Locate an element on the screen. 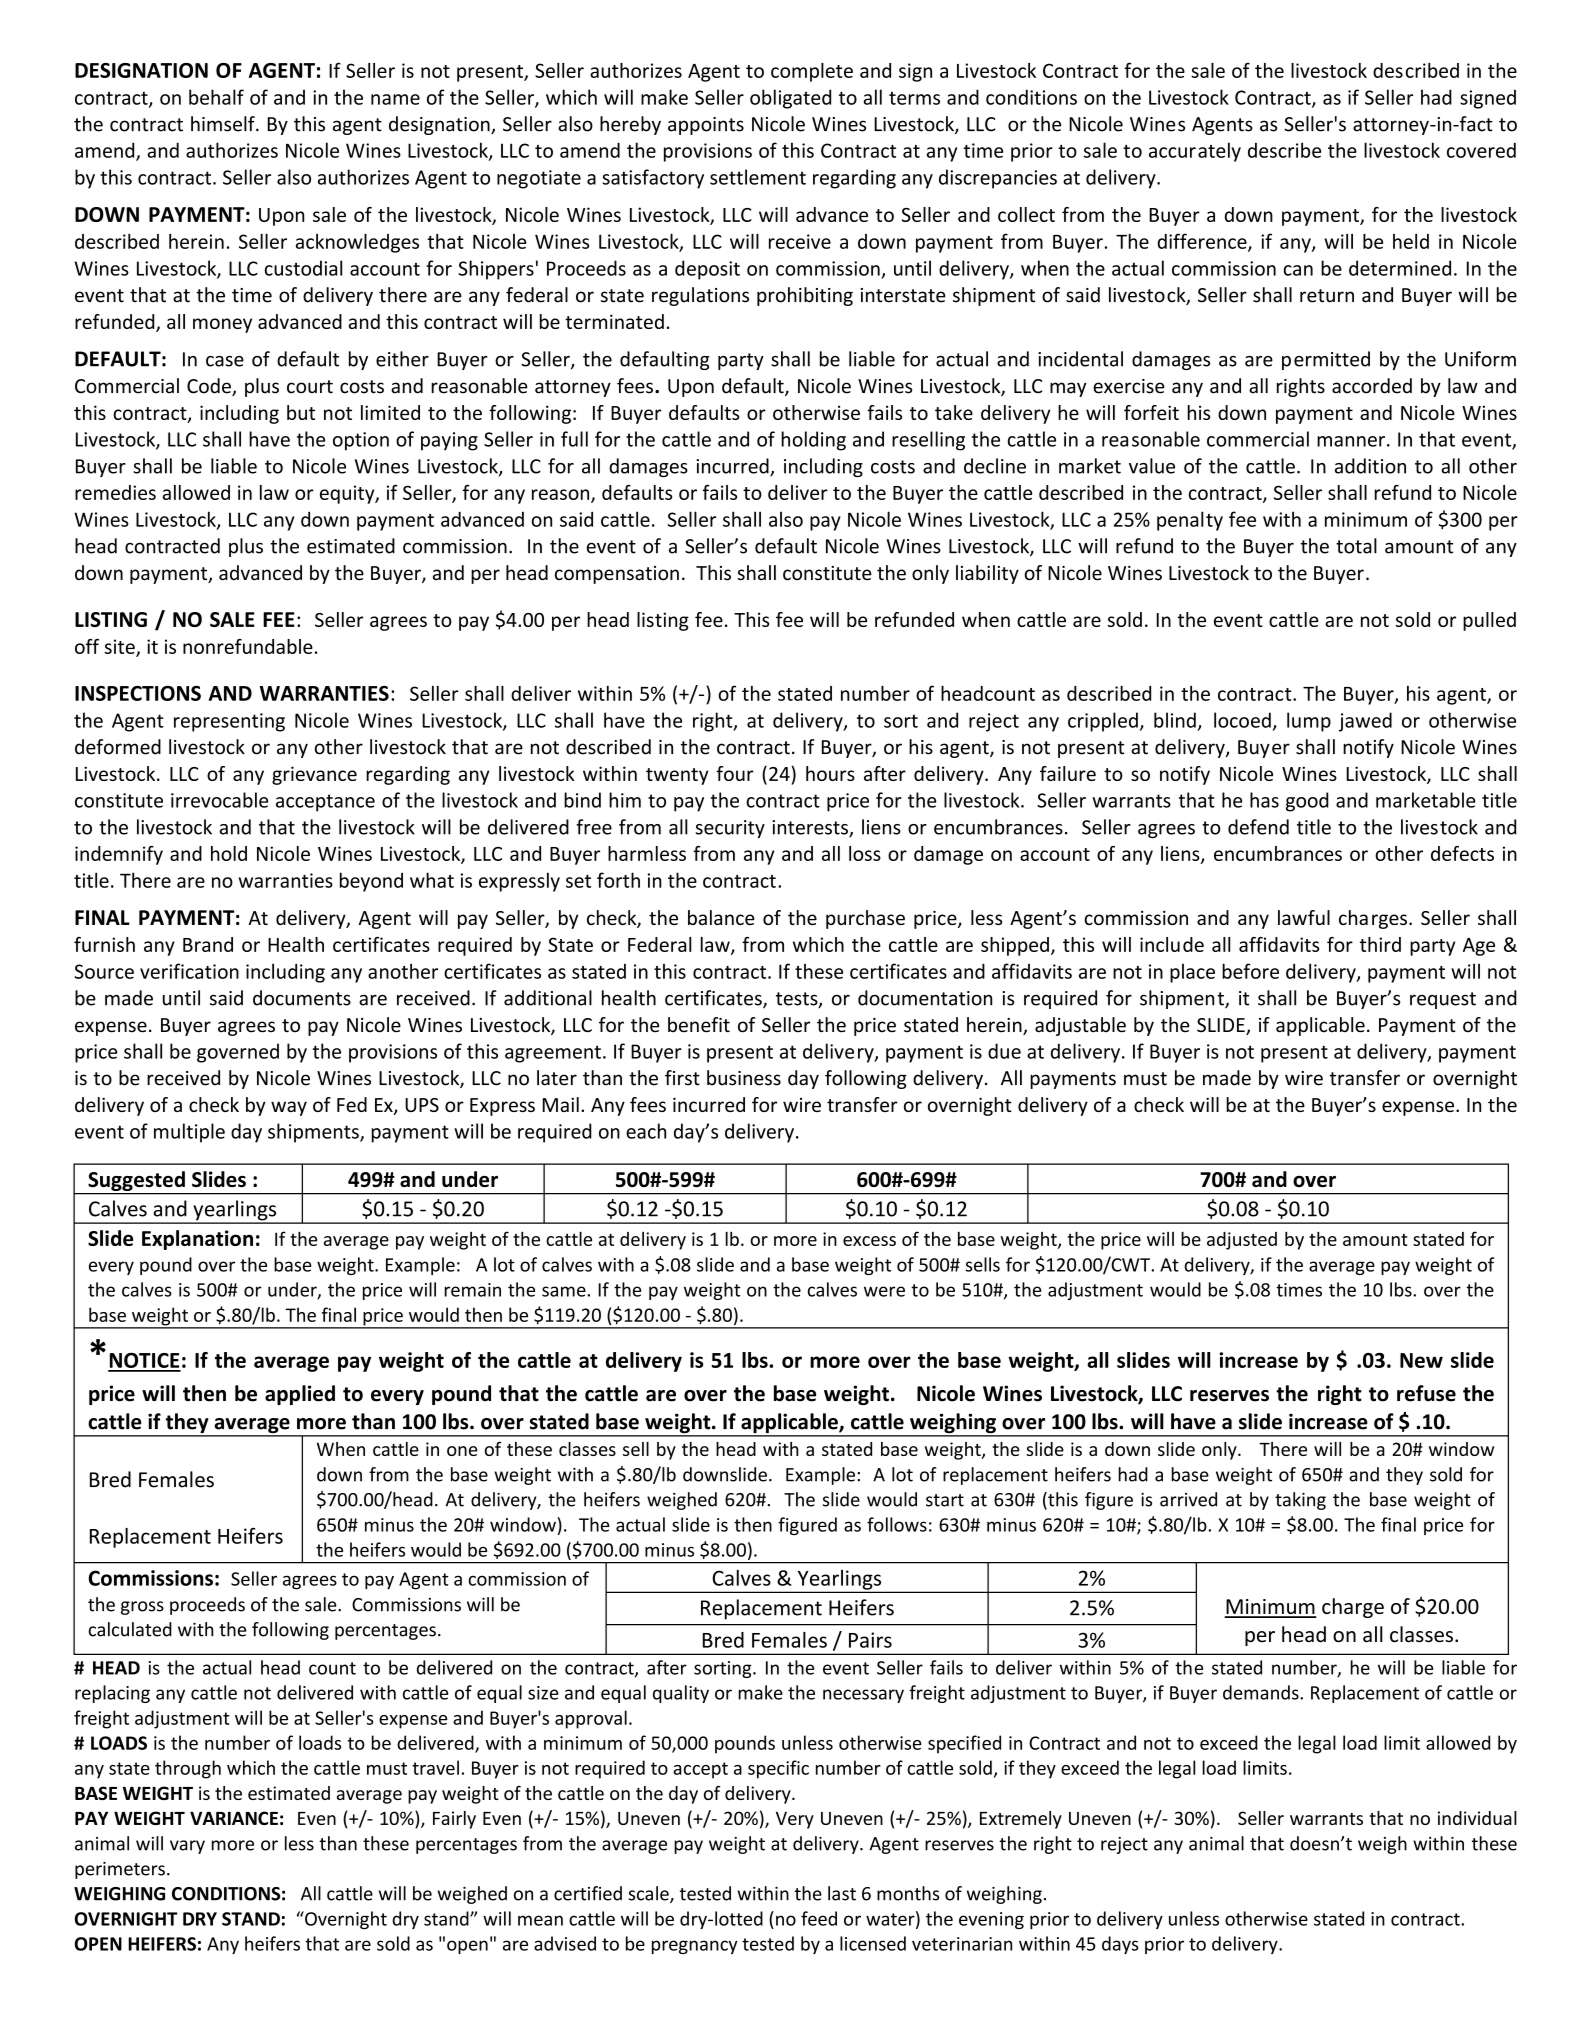 This screenshot has height=2036, width=1573. vary is located at coordinates (187, 1847).
